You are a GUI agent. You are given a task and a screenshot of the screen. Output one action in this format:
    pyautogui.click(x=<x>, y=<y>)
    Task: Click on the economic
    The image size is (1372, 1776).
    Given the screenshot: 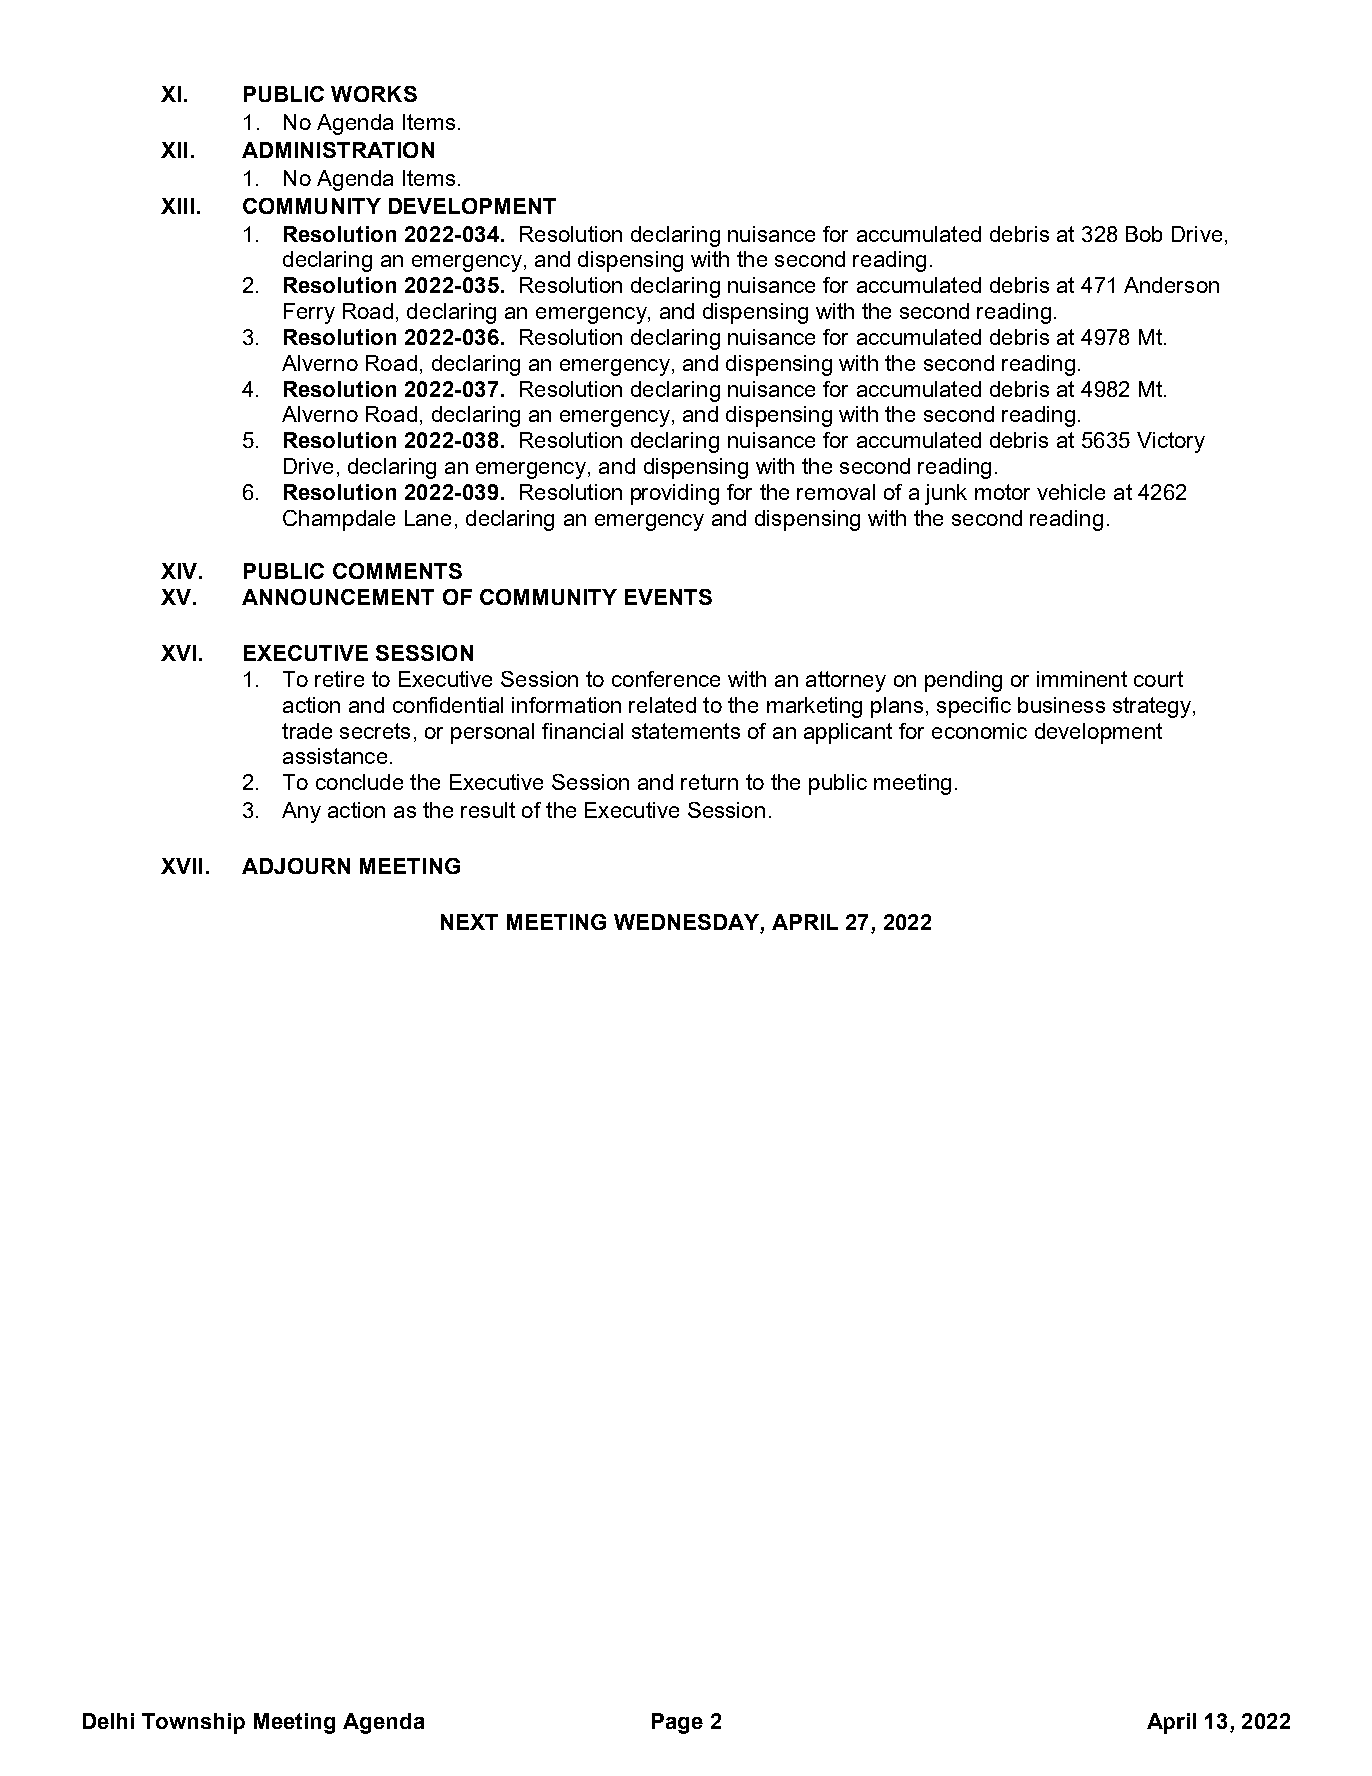 What is the action you would take?
    pyautogui.click(x=979, y=731)
